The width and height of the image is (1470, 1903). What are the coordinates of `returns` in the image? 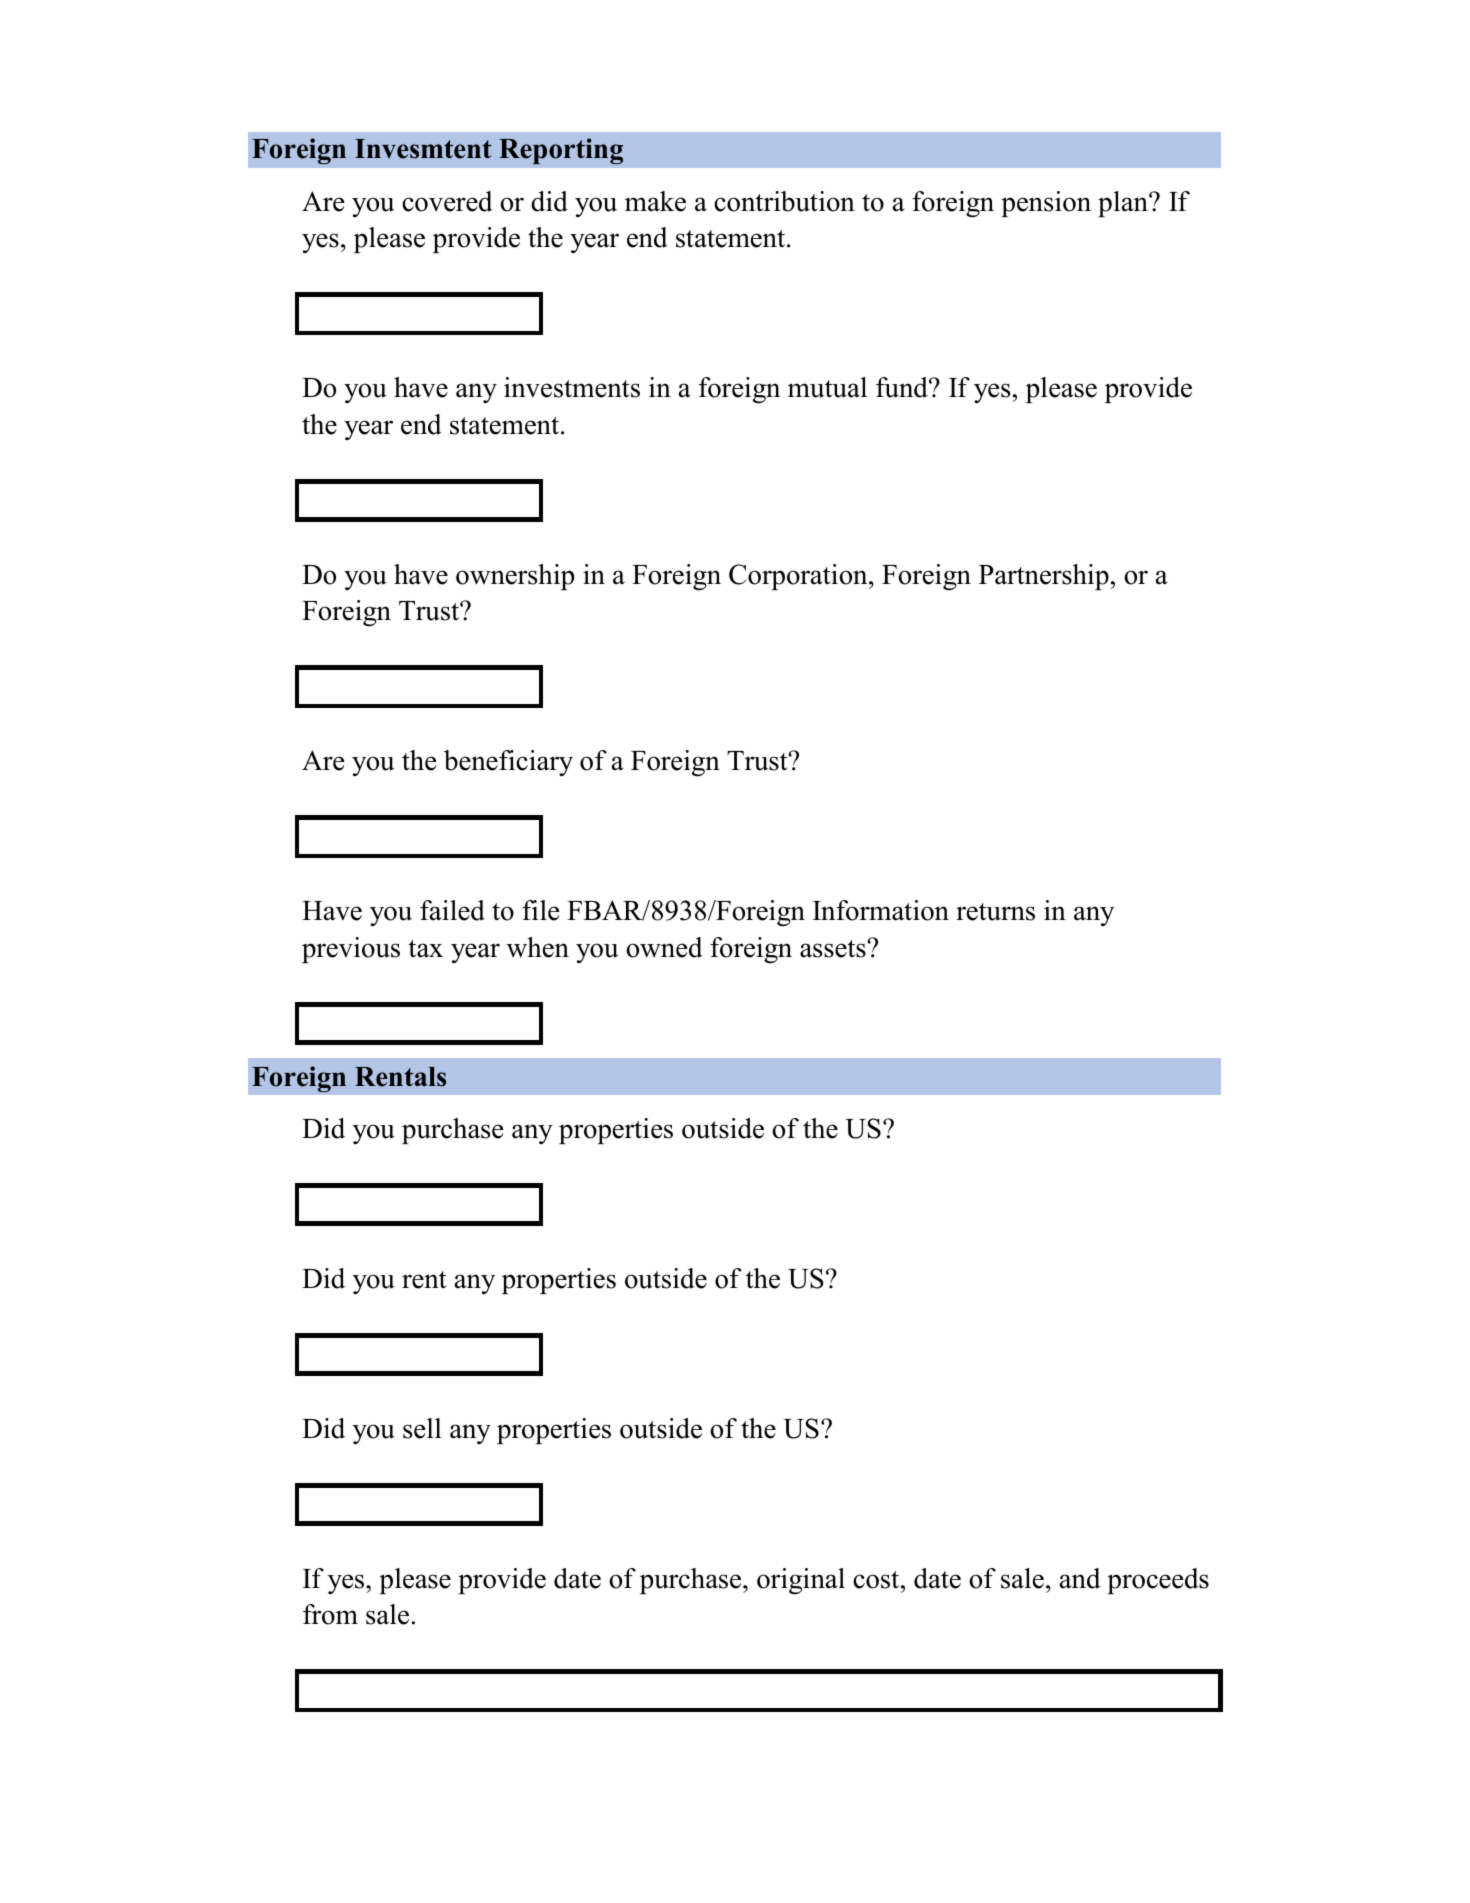 It's located at (995, 912).
